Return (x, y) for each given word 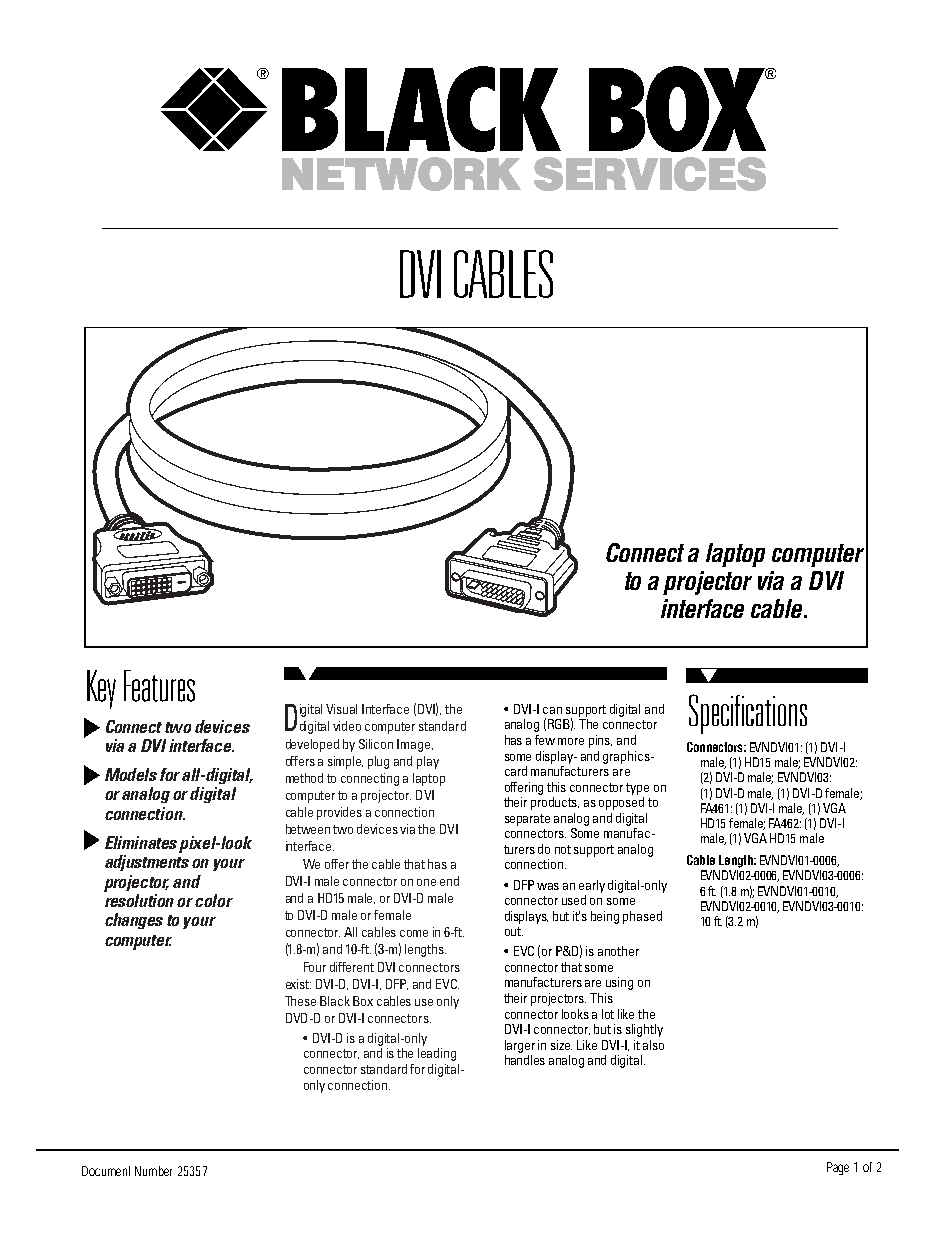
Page (838, 1168)
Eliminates (141, 842)
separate (527, 820)
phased (642, 917)
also (653, 1045)
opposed (621, 803)
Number (153, 1171)
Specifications (748, 714)
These (300, 1001)
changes (134, 921)
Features (159, 686)
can (552, 710)
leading (437, 1054)
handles (525, 1060)
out (514, 931)
